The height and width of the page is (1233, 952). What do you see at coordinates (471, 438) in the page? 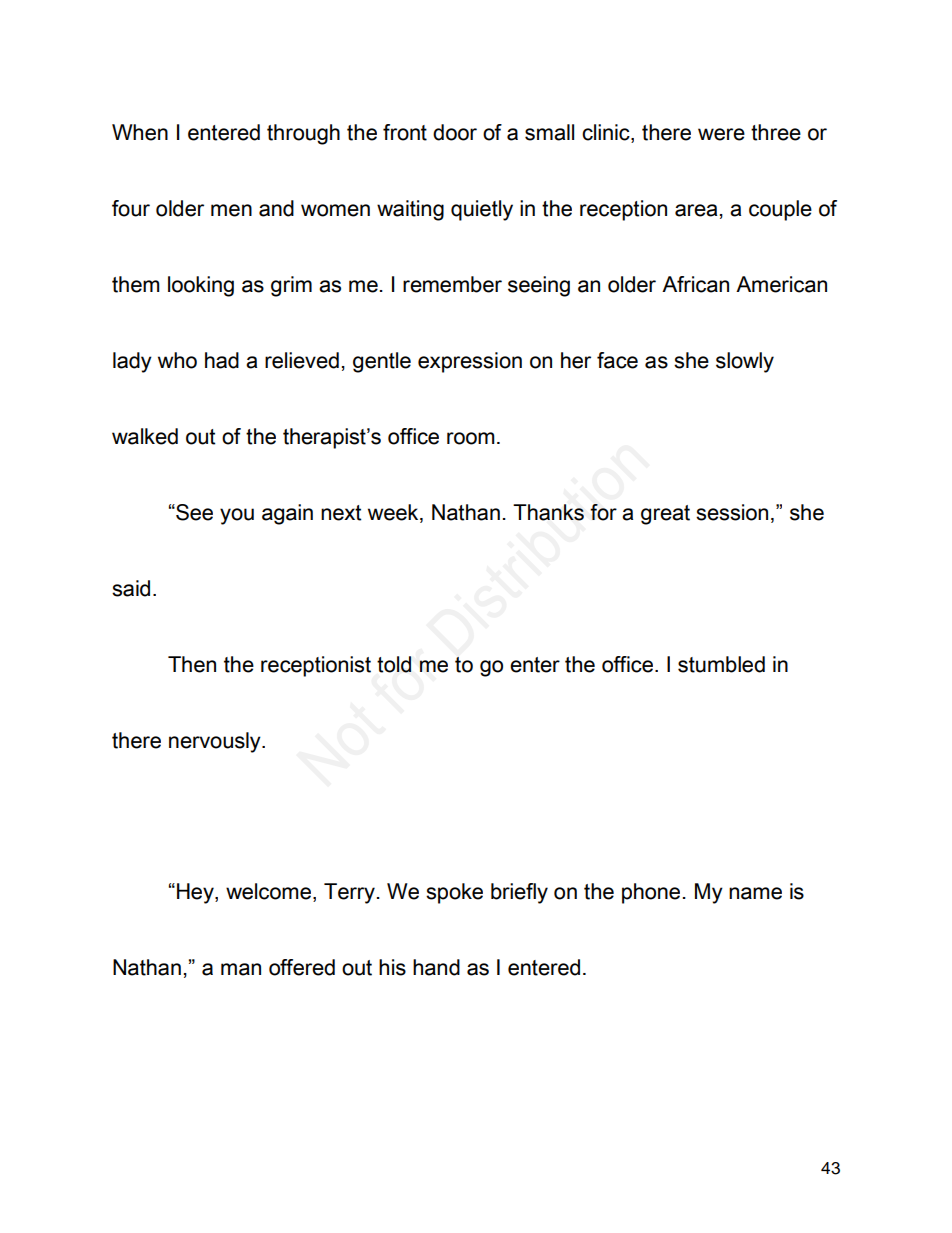
I see `room` at bounding box center [471, 438].
